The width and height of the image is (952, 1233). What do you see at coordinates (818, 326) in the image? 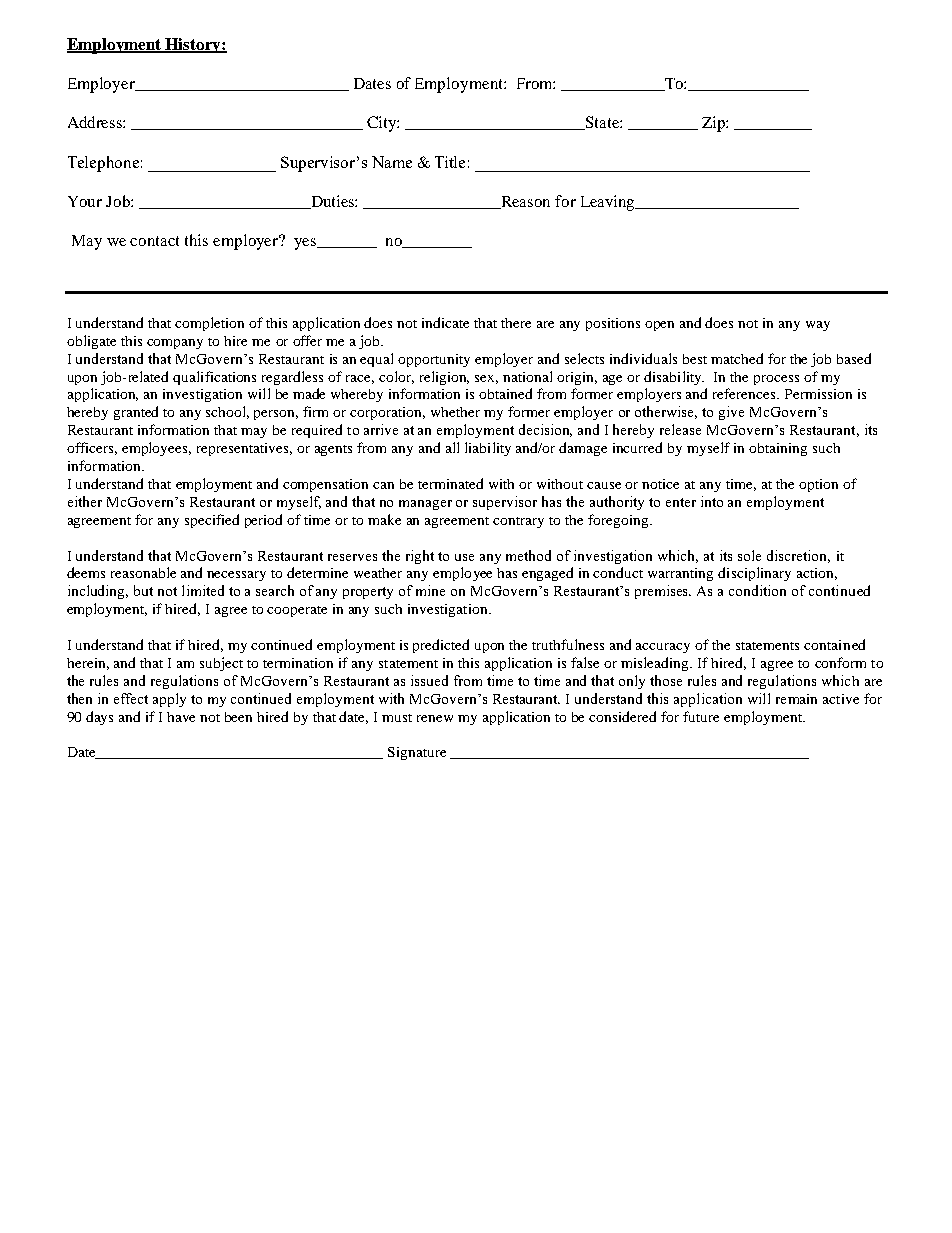
I see `way` at bounding box center [818, 326].
